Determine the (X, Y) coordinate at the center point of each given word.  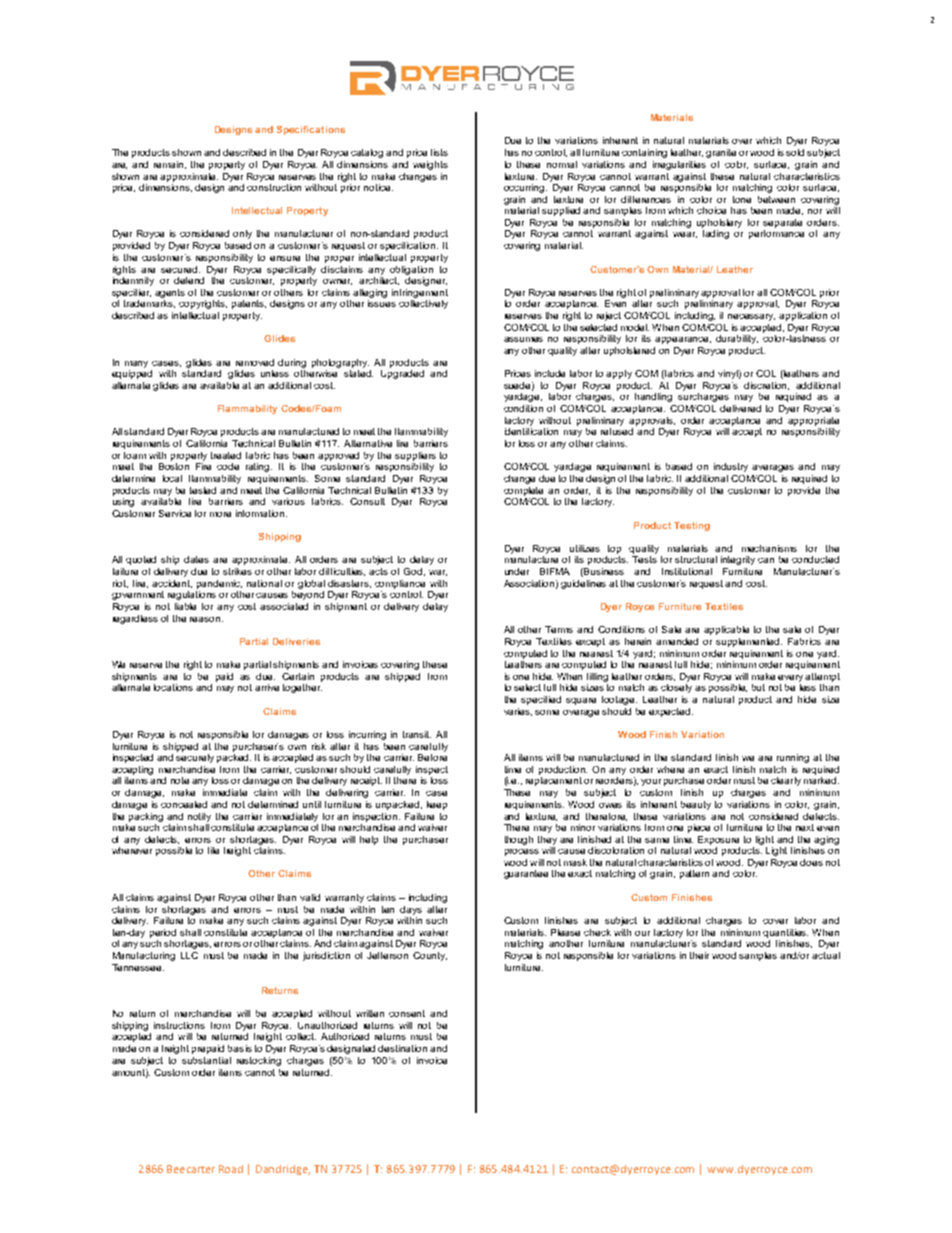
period (163, 933)
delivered (740, 408)
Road (231, 1169)
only (242, 234)
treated (226, 455)
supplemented (749, 642)
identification (531, 431)
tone (742, 199)
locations (173, 687)
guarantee (526, 874)
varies (518, 712)
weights (430, 165)
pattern (694, 874)
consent (407, 1013)
